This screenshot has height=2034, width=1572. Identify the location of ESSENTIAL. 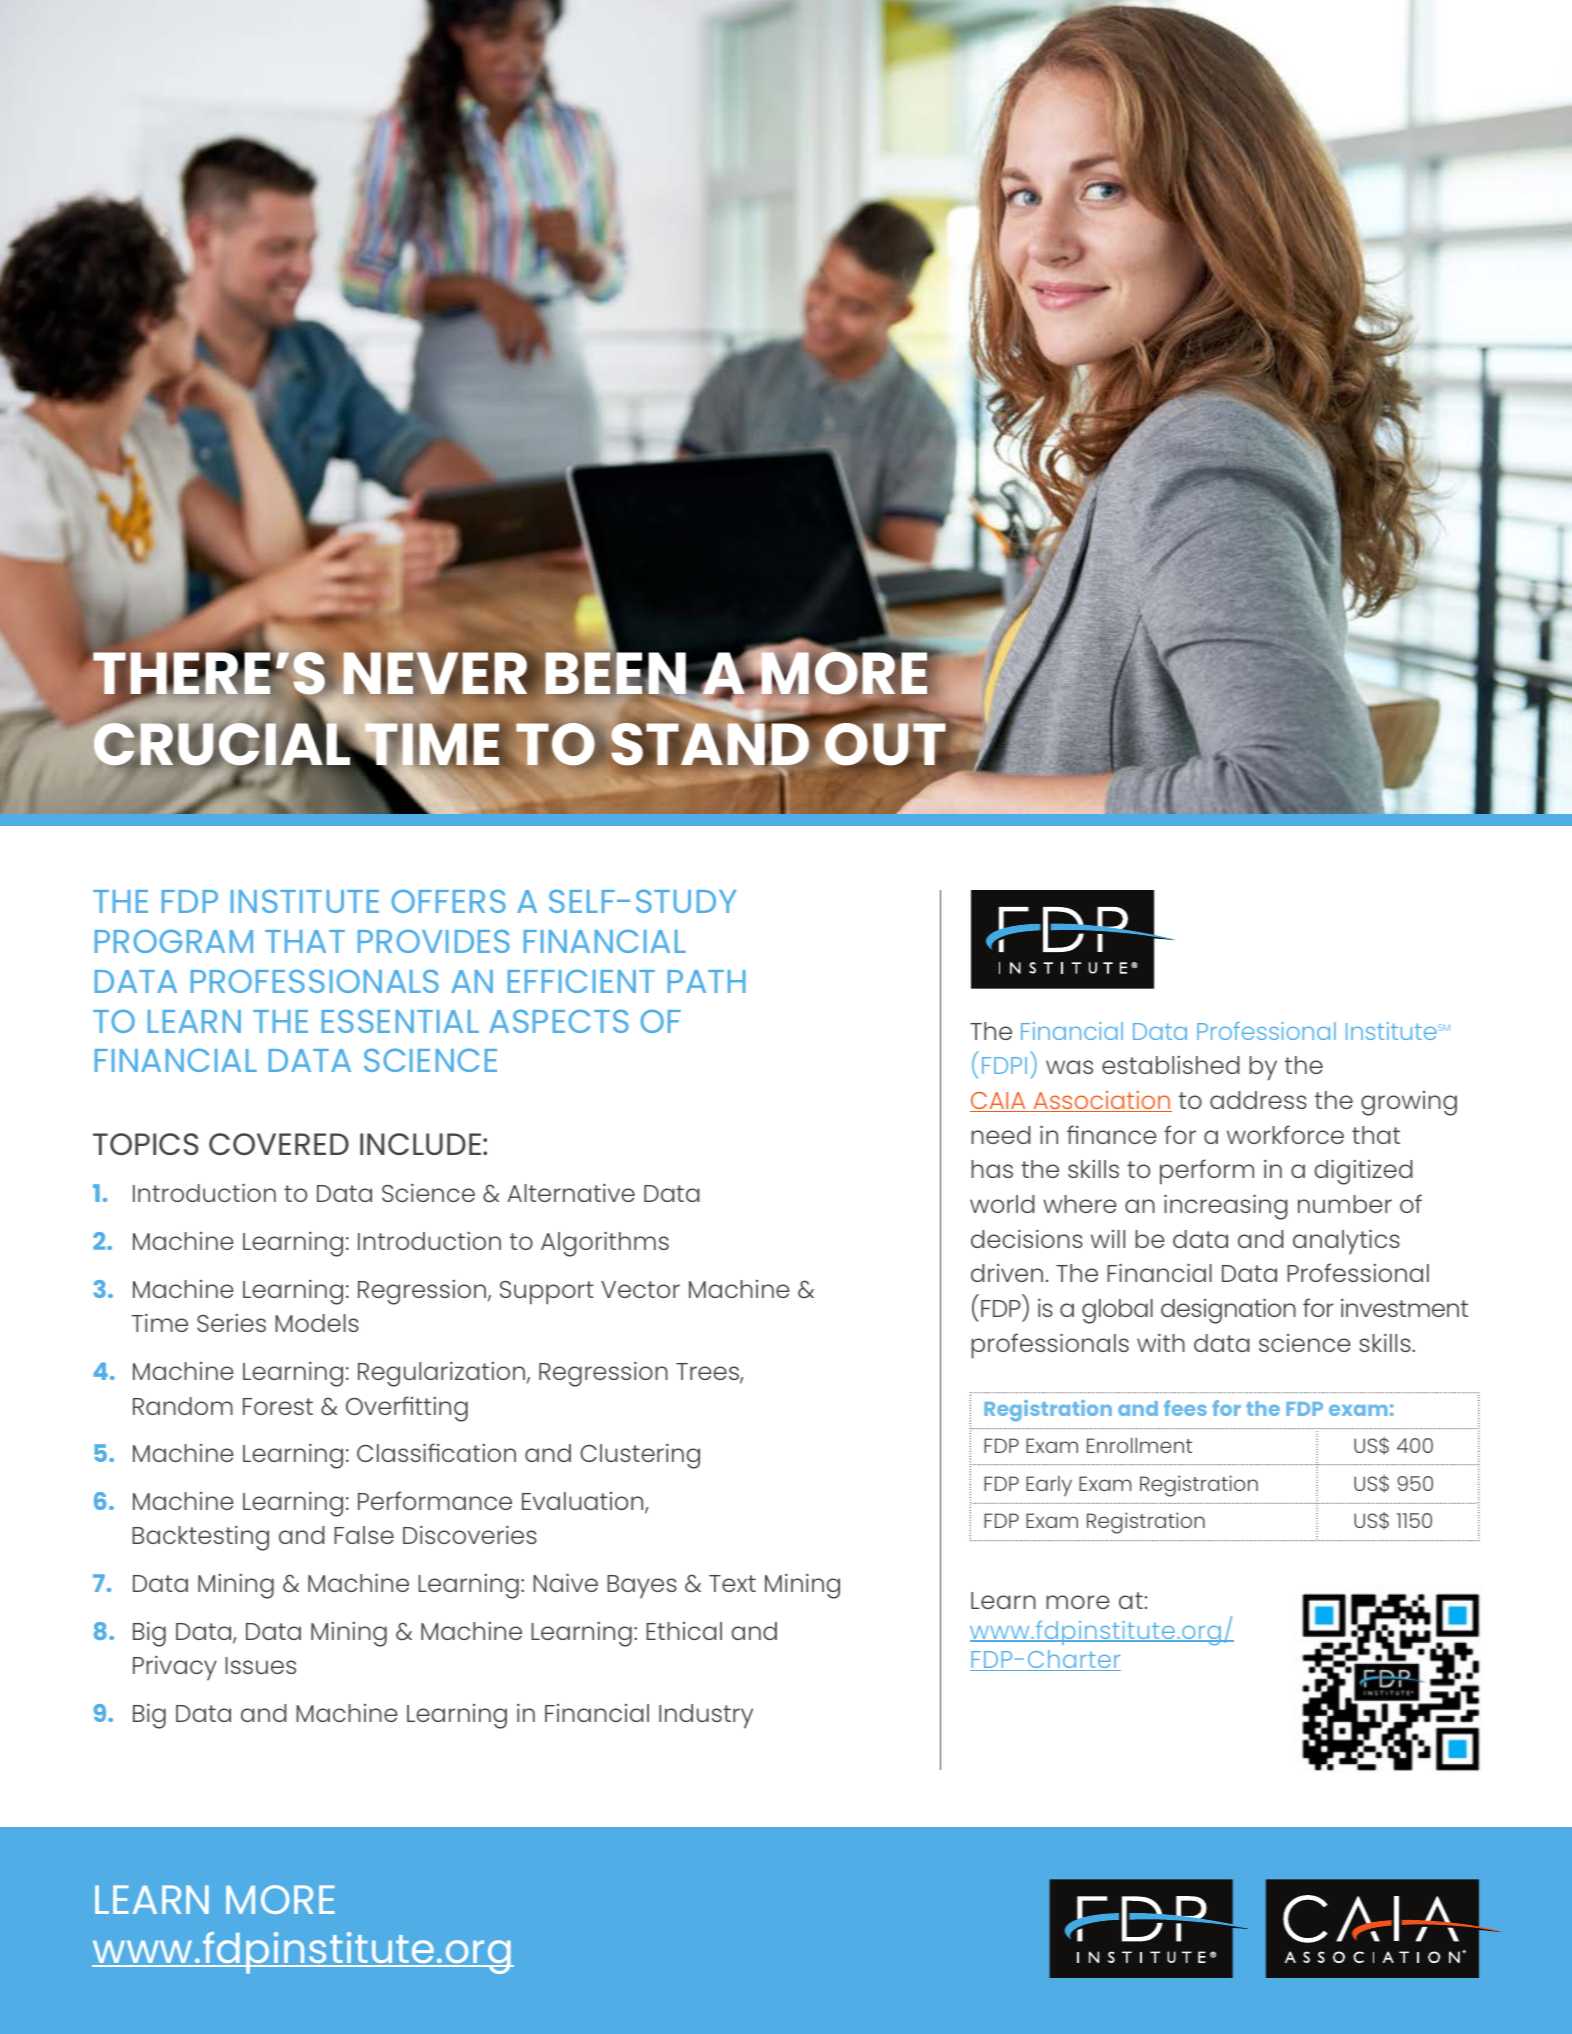
(400, 1021).
